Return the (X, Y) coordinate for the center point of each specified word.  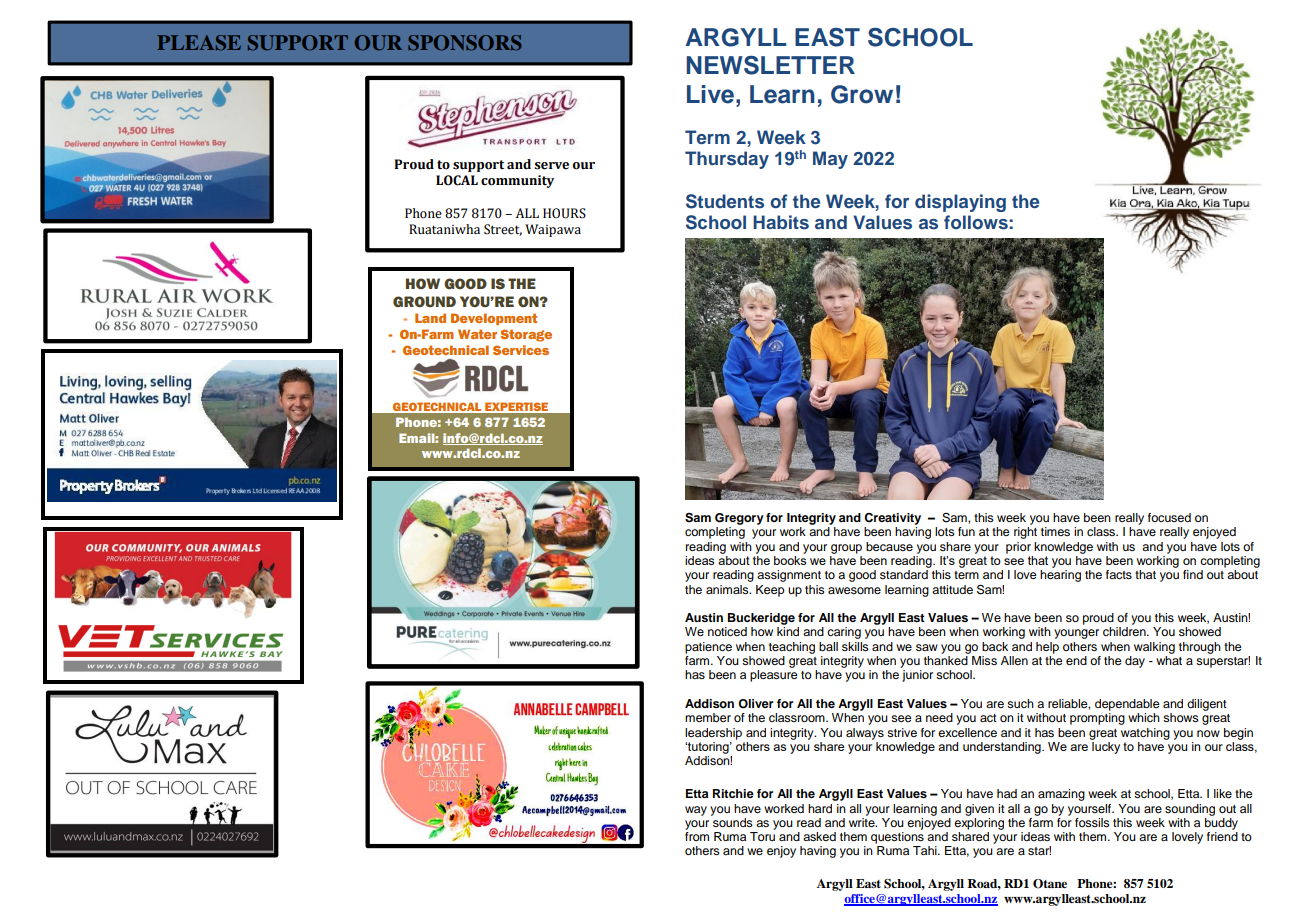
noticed (727, 631)
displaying (960, 203)
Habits (781, 222)
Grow (862, 94)
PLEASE (199, 43)
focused (1169, 517)
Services (521, 350)
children (1125, 631)
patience (708, 648)
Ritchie (733, 793)
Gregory (739, 519)
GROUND (424, 301)
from (697, 836)
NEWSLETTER (770, 65)
